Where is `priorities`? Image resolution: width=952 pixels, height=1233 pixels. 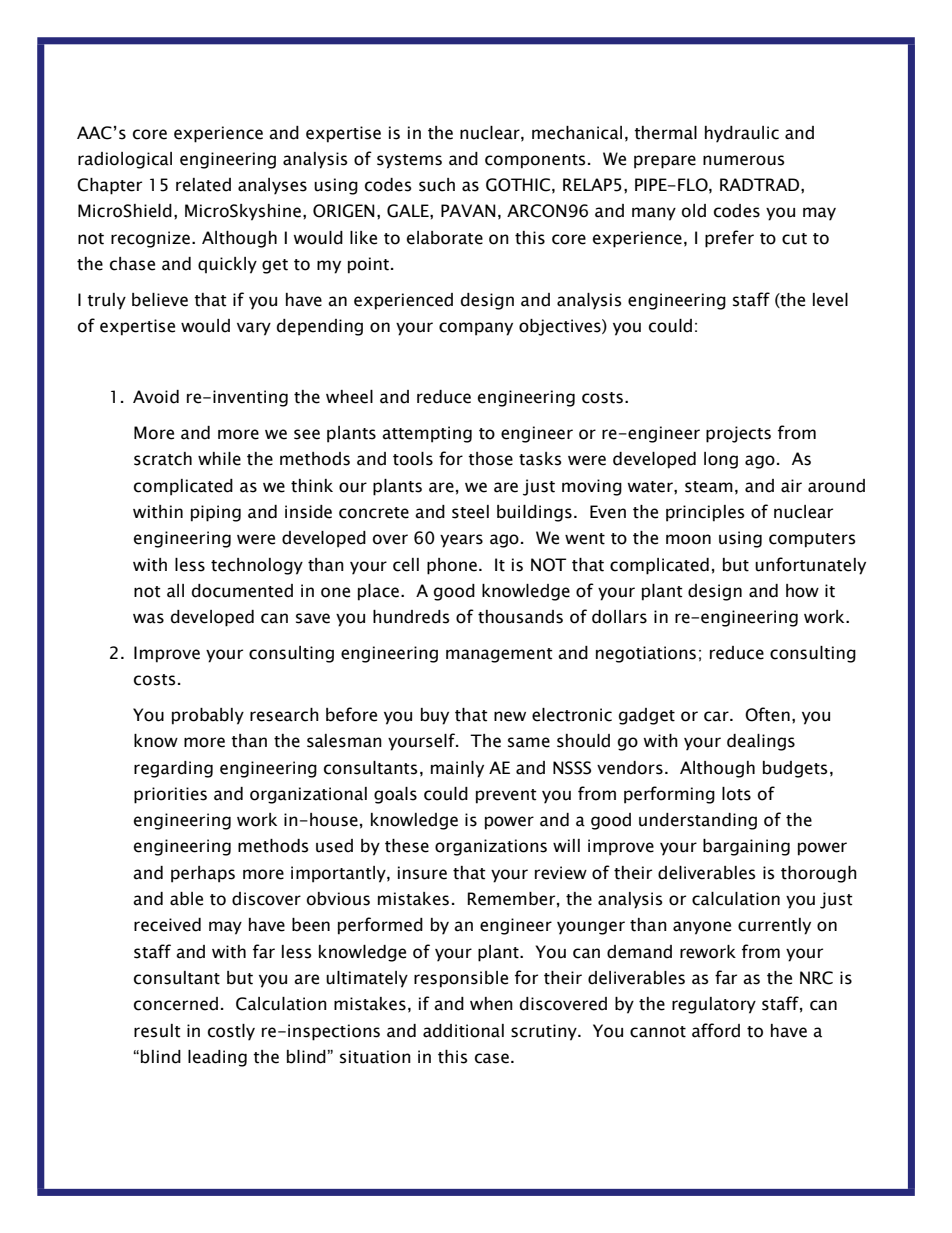
priorities is located at coordinates (170, 795).
